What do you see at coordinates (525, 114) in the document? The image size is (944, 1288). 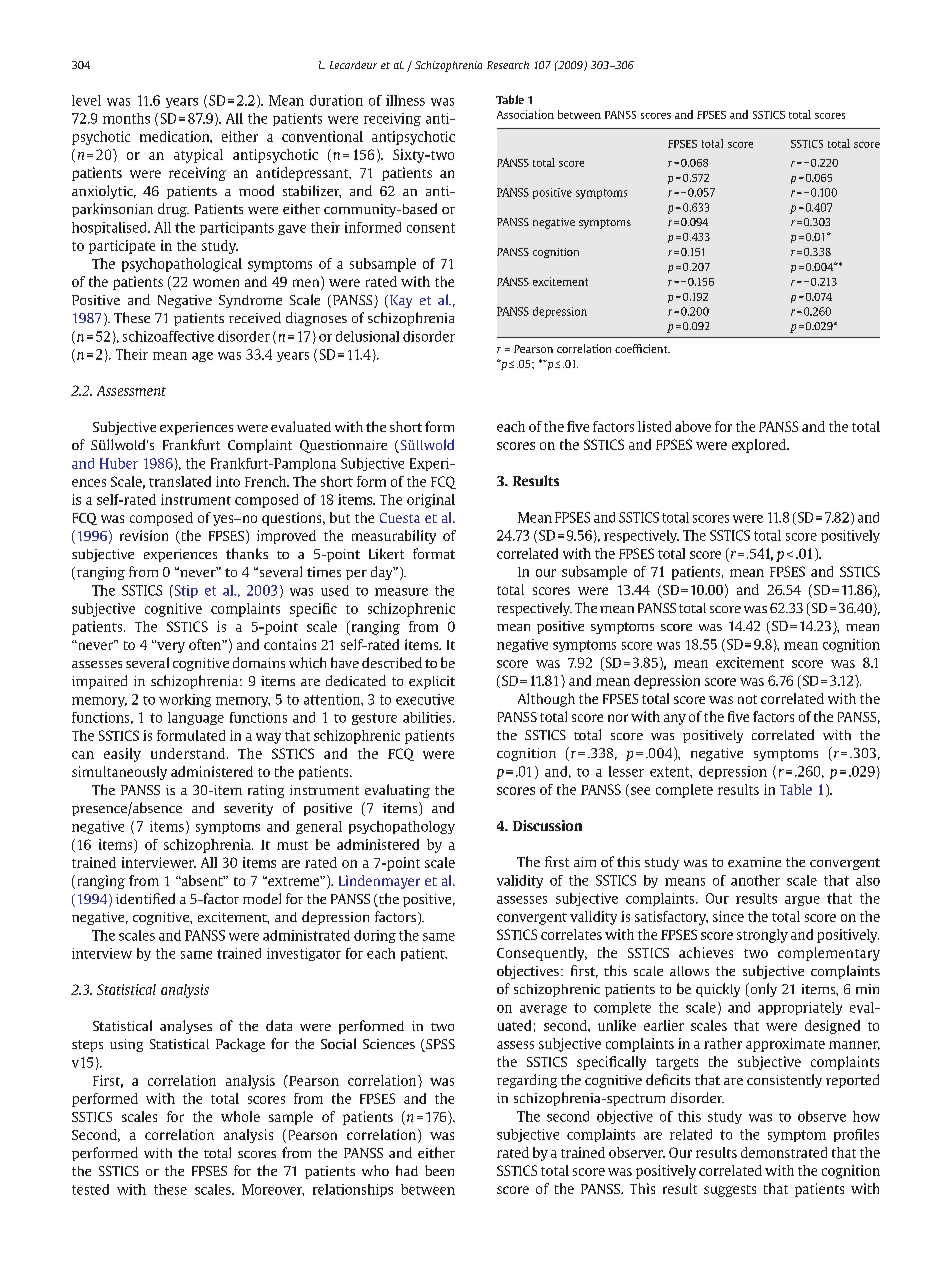 I see `Association` at bounding box center [525, 114].
